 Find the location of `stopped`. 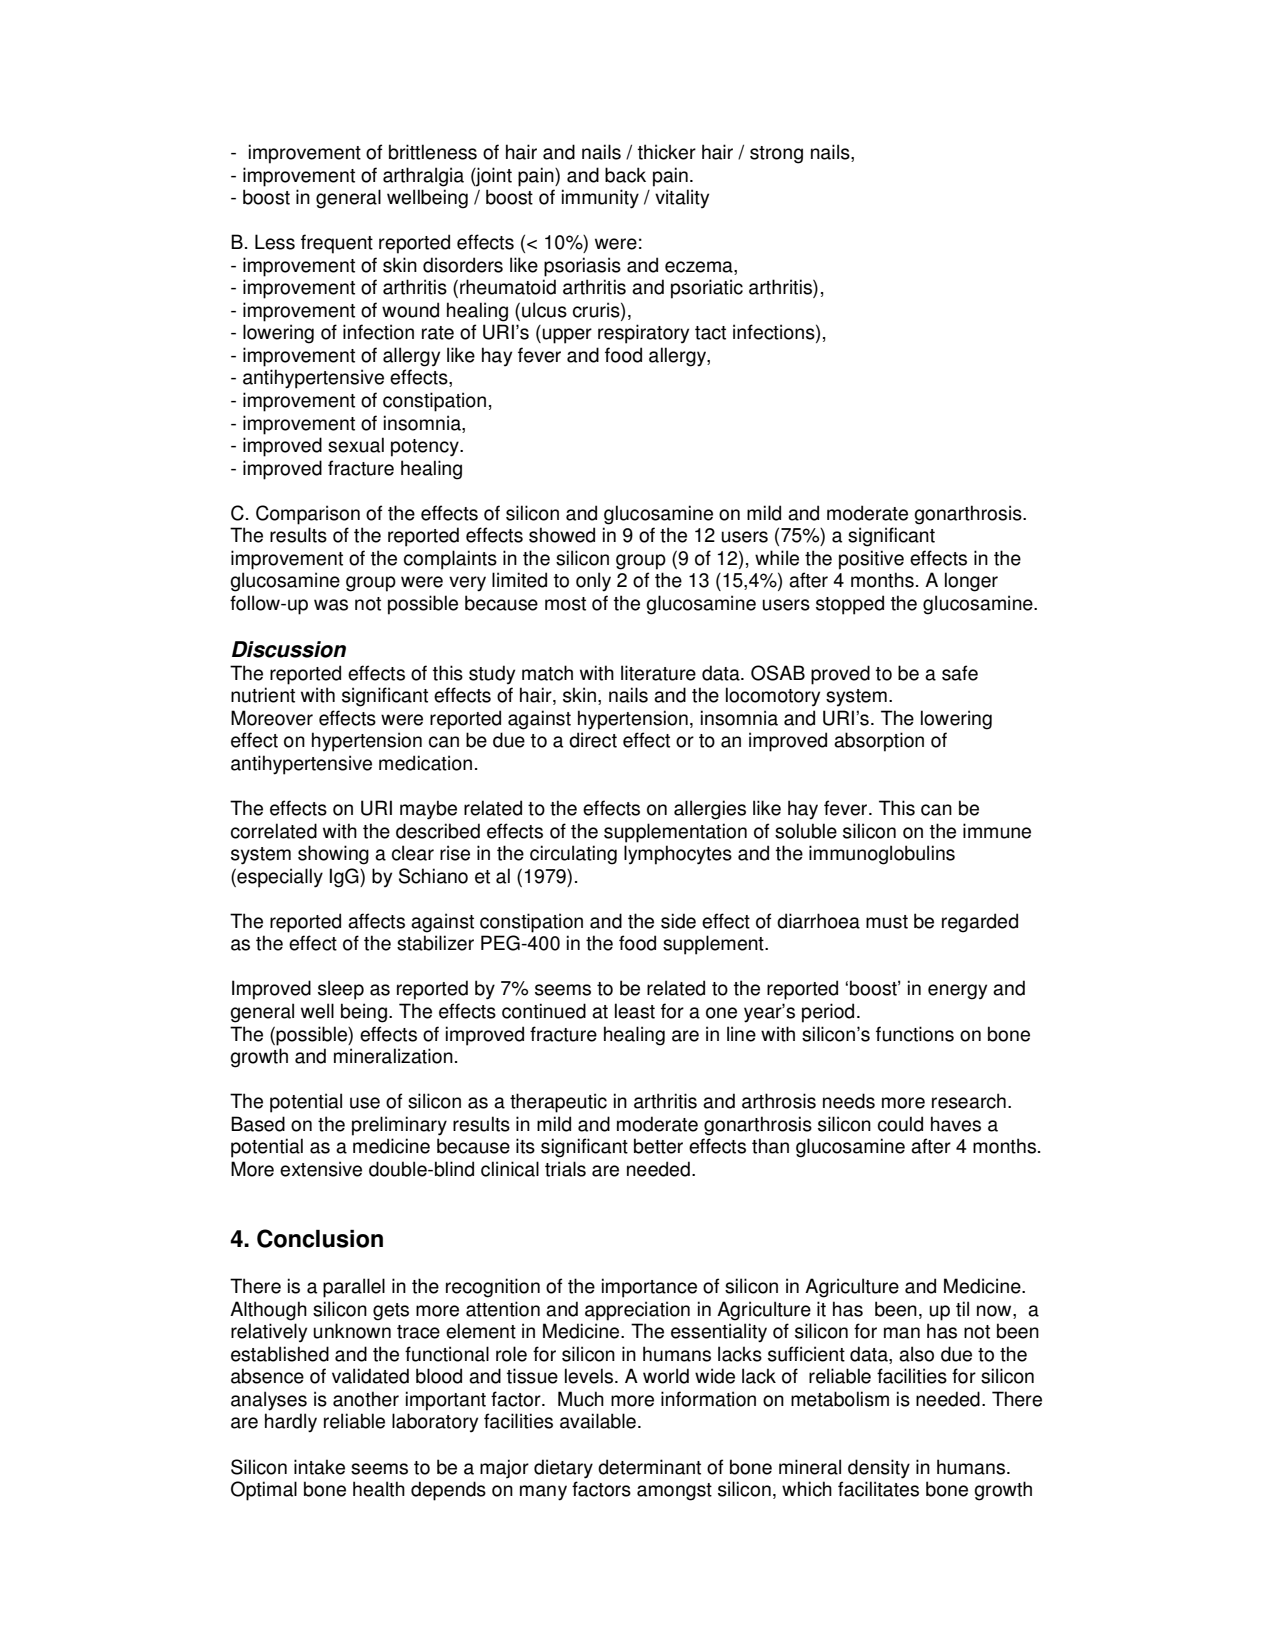

stopped is located at coordinates (850, 605).
